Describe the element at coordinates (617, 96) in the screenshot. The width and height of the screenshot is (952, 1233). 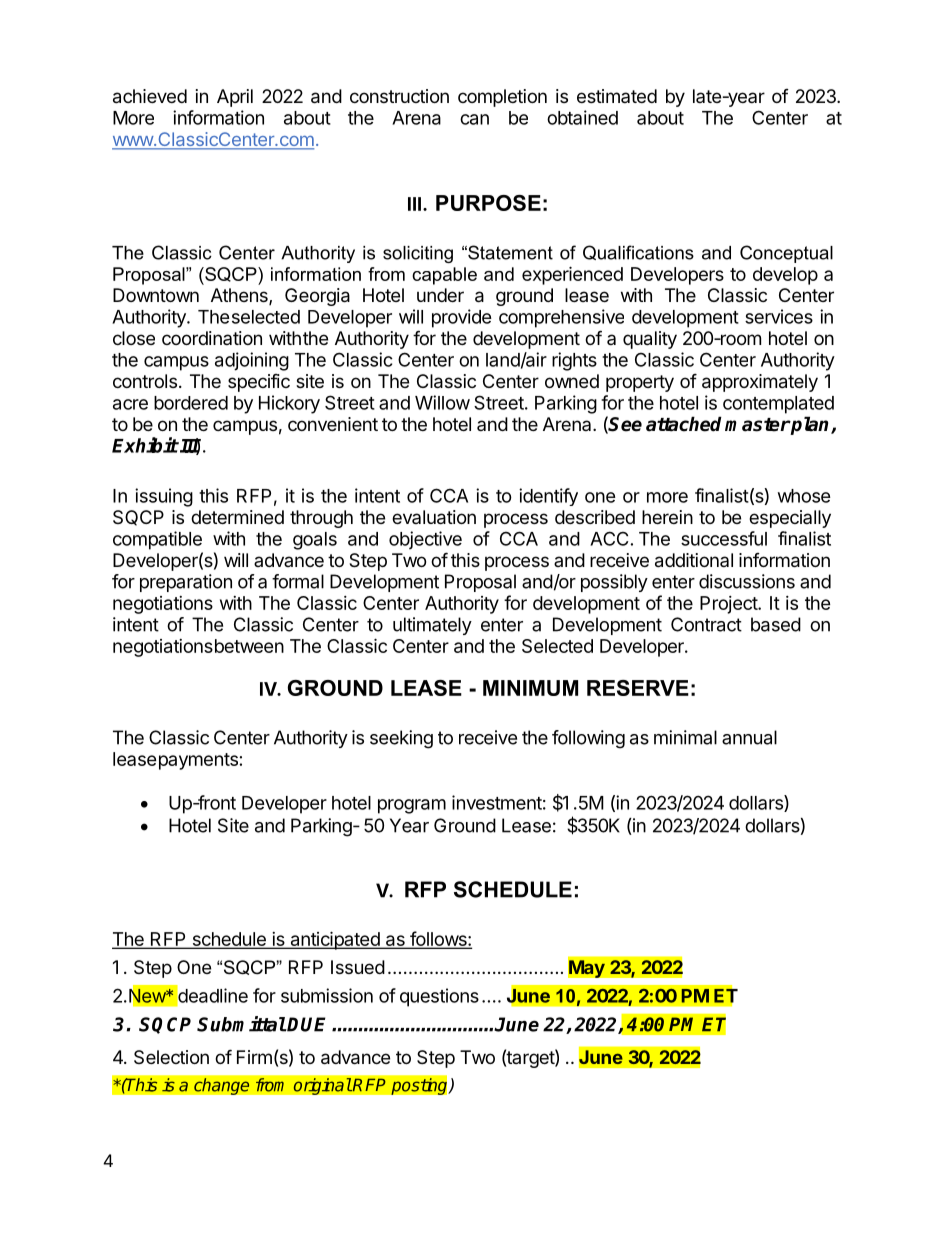
I see `estimated` at that location.
